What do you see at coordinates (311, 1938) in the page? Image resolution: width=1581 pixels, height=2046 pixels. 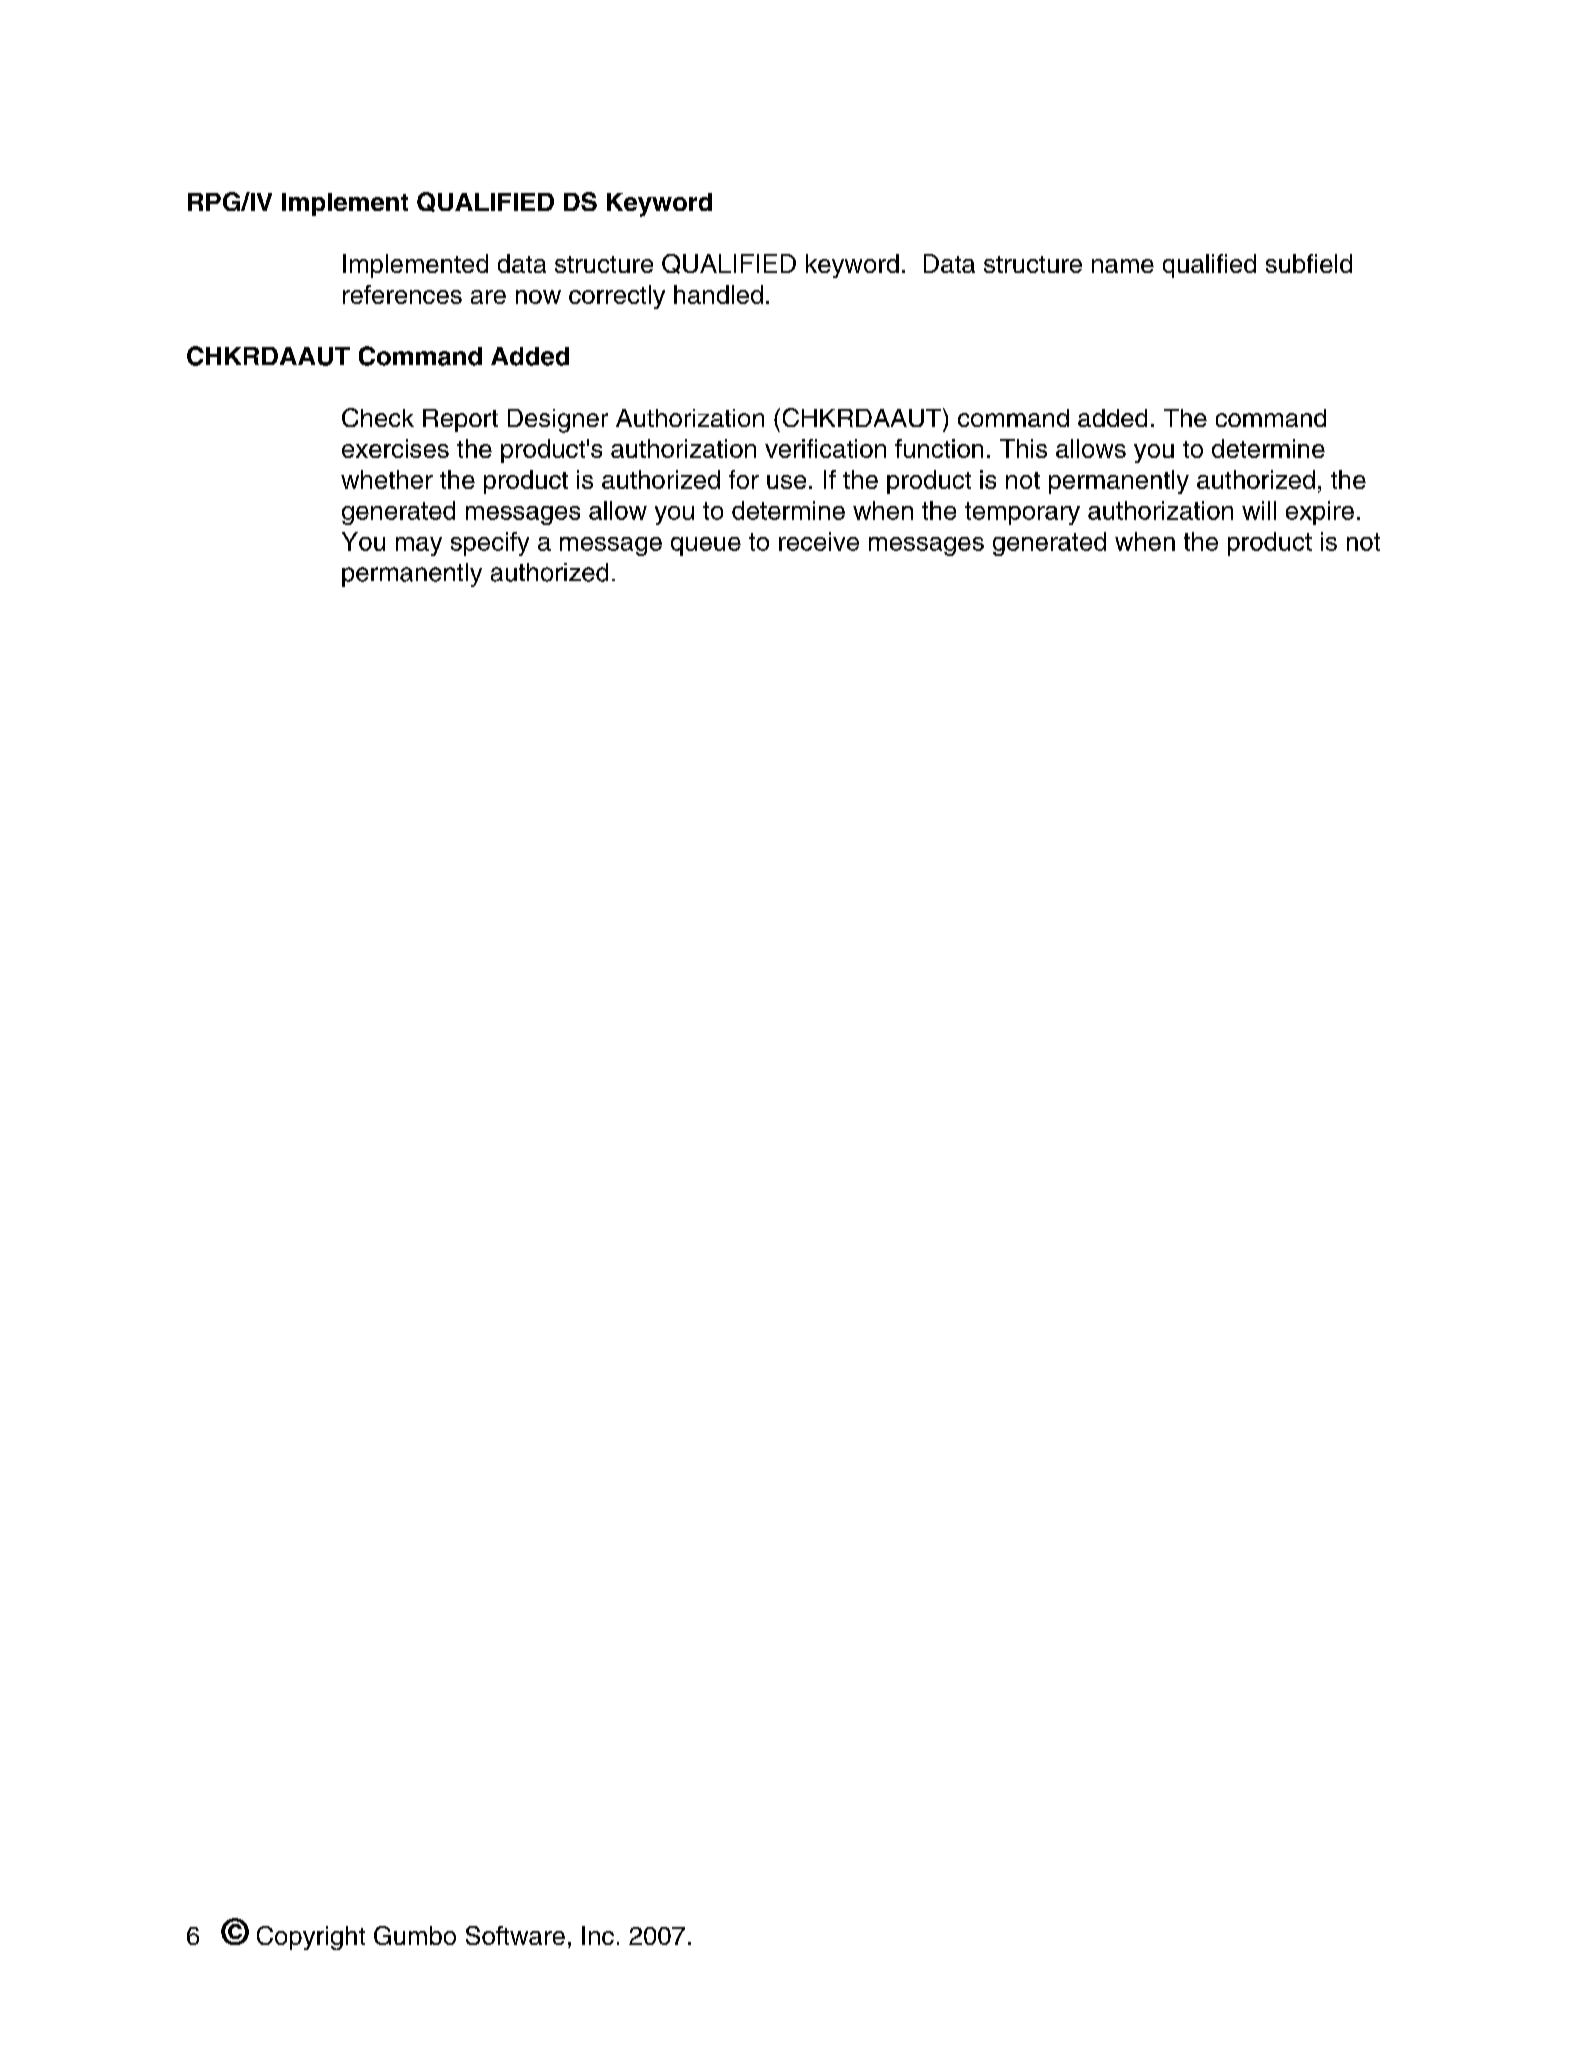 I see `Copyright` at bounding box center [311, 1938].
